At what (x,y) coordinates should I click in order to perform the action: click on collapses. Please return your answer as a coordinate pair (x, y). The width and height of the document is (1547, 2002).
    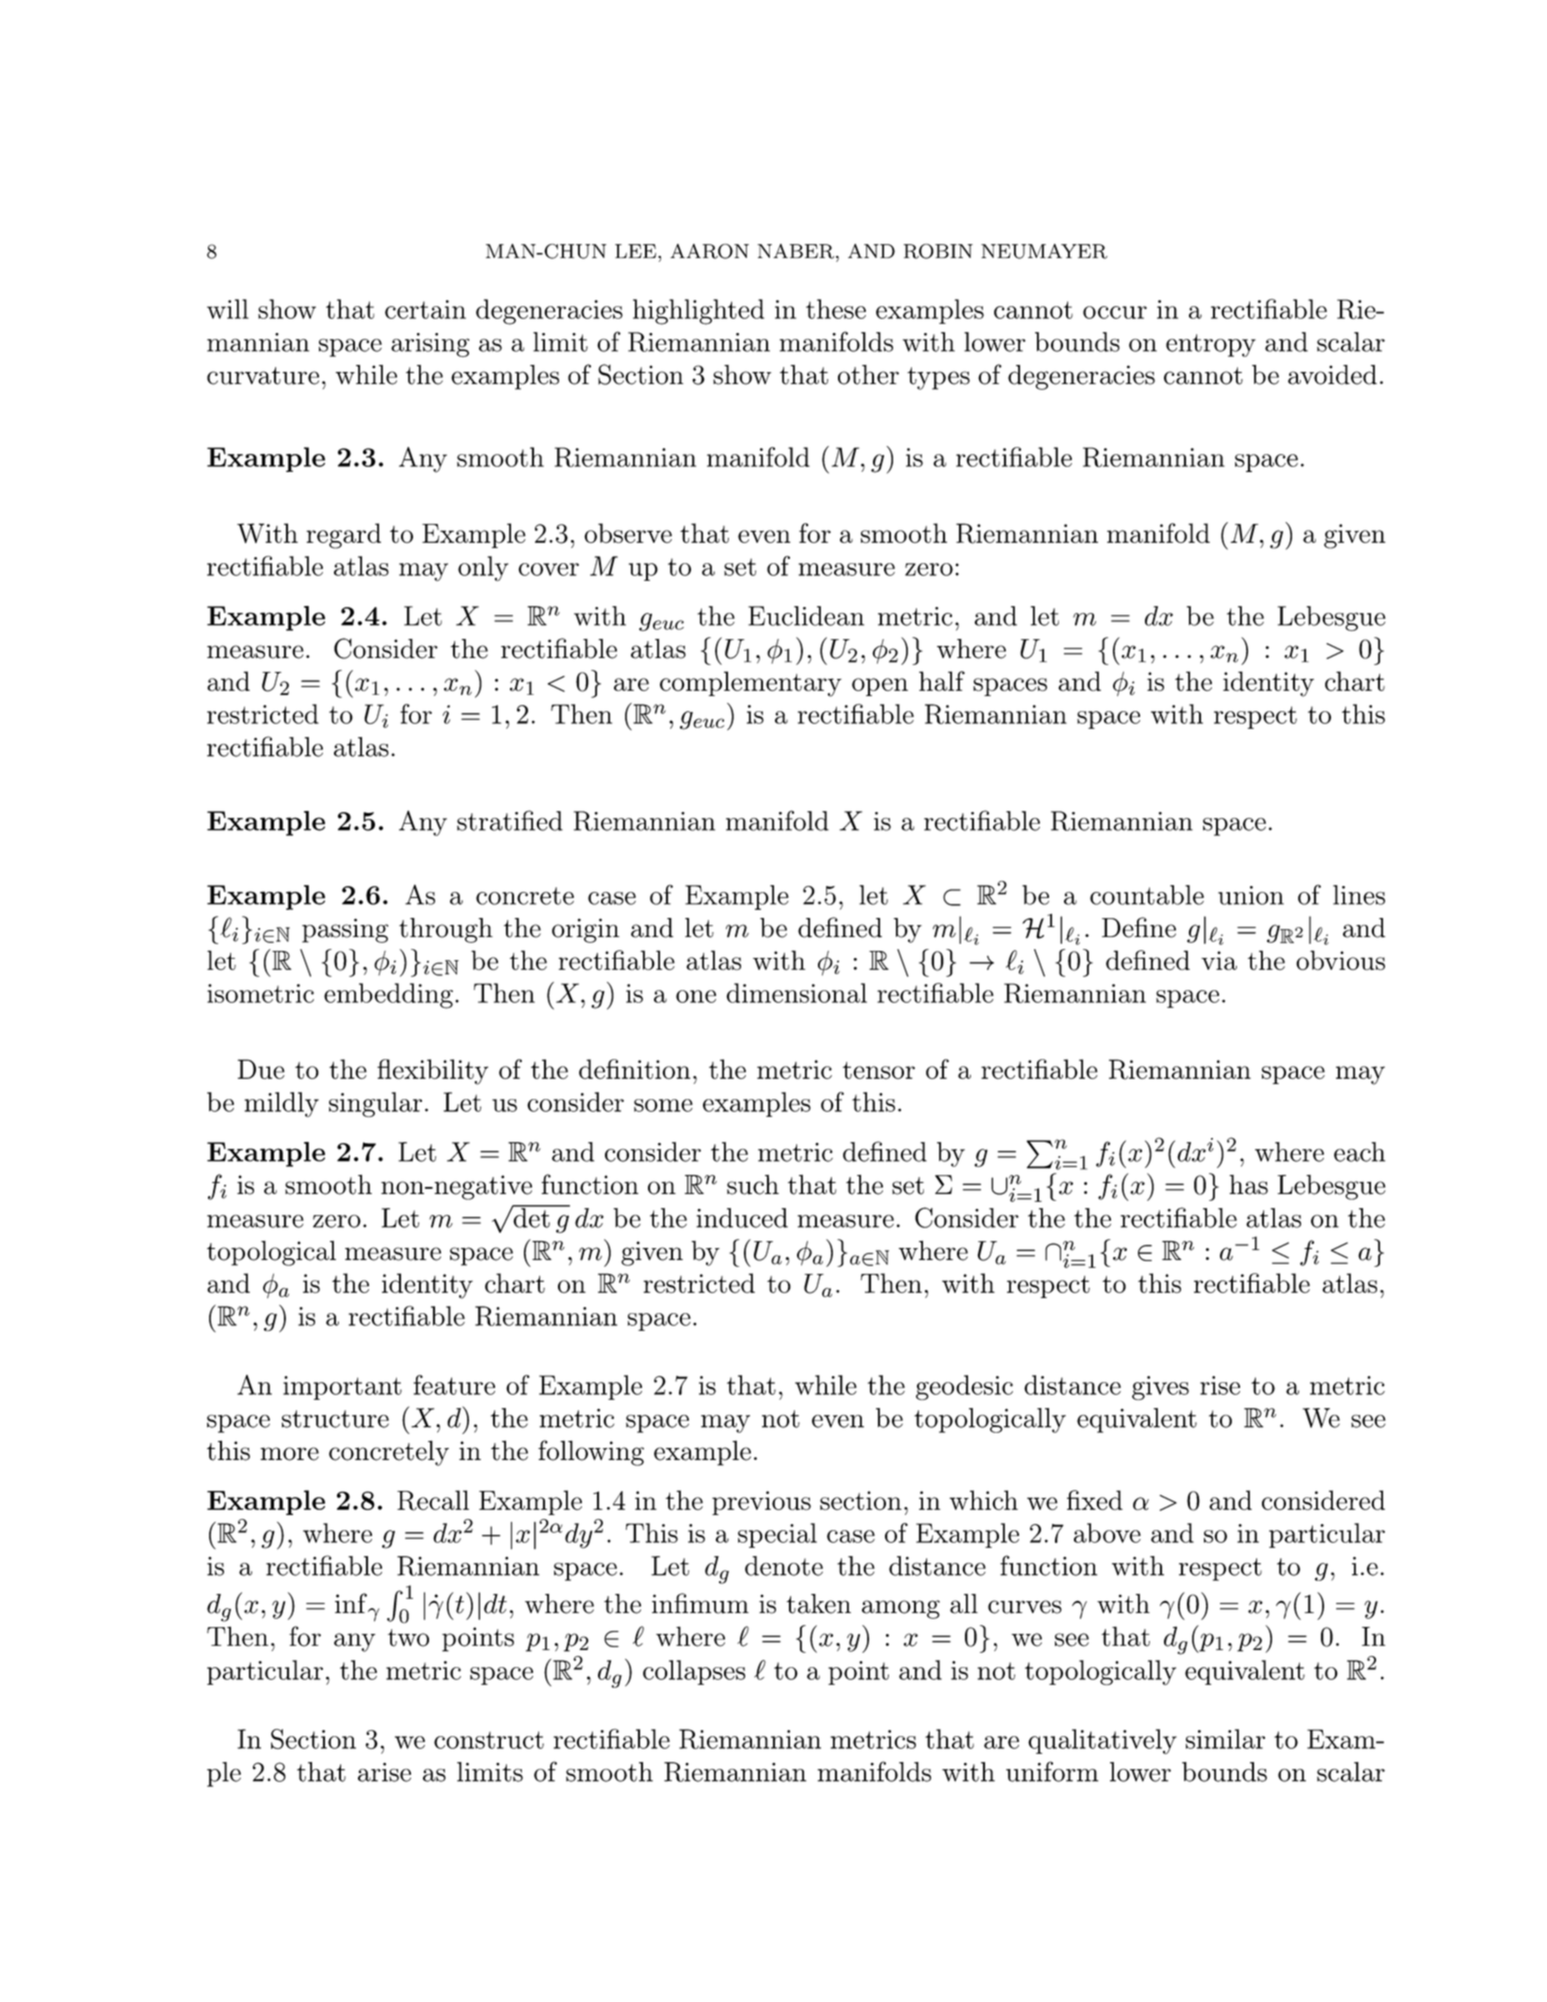
    Looking at the image, I should click on (694, 1672).
